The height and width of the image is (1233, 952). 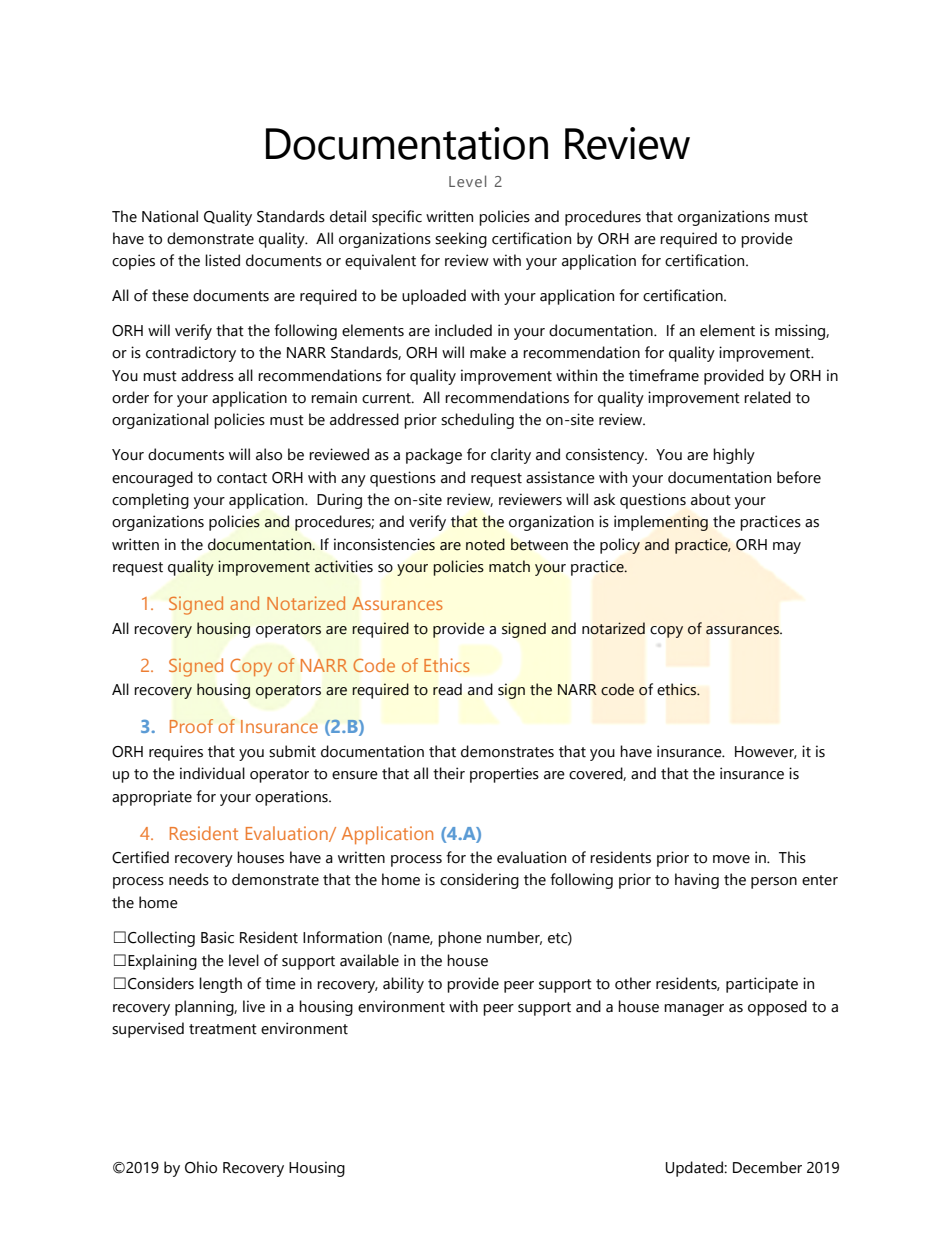 What do you see at coordinates (269, 454) in the image?
I see `also` at bounding box center [269, 454].
